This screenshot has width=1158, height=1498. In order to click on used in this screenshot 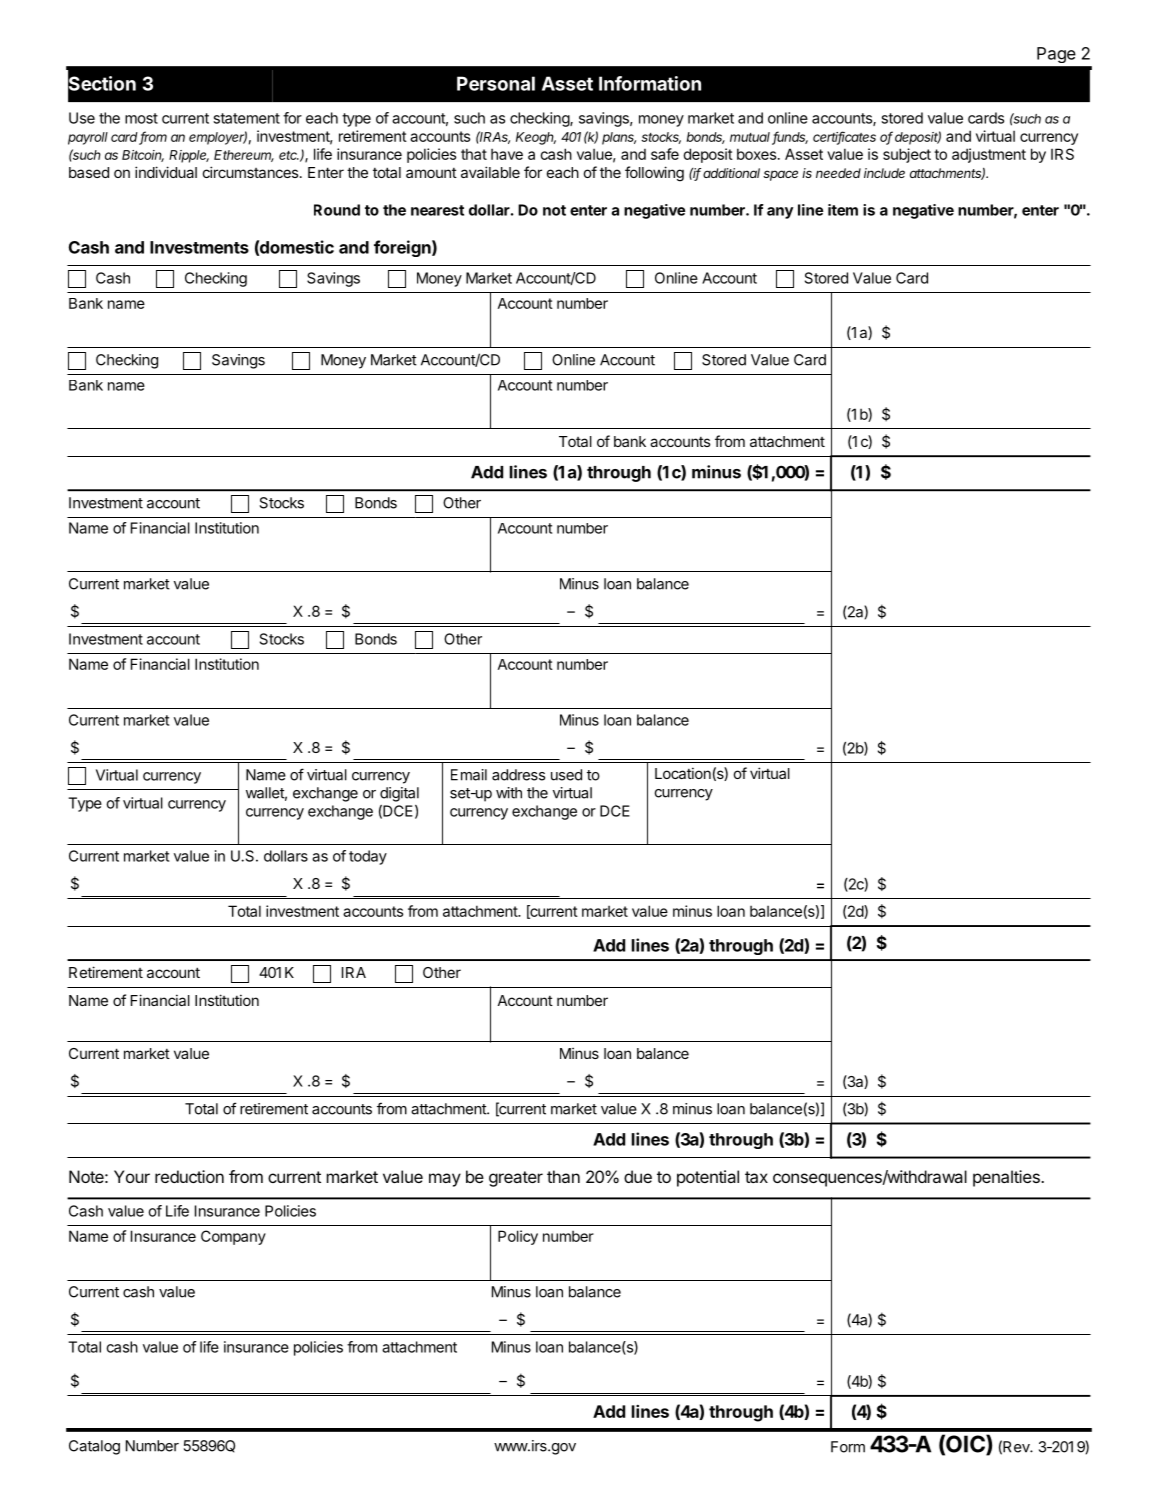, I will do `click(566, 775)`.
